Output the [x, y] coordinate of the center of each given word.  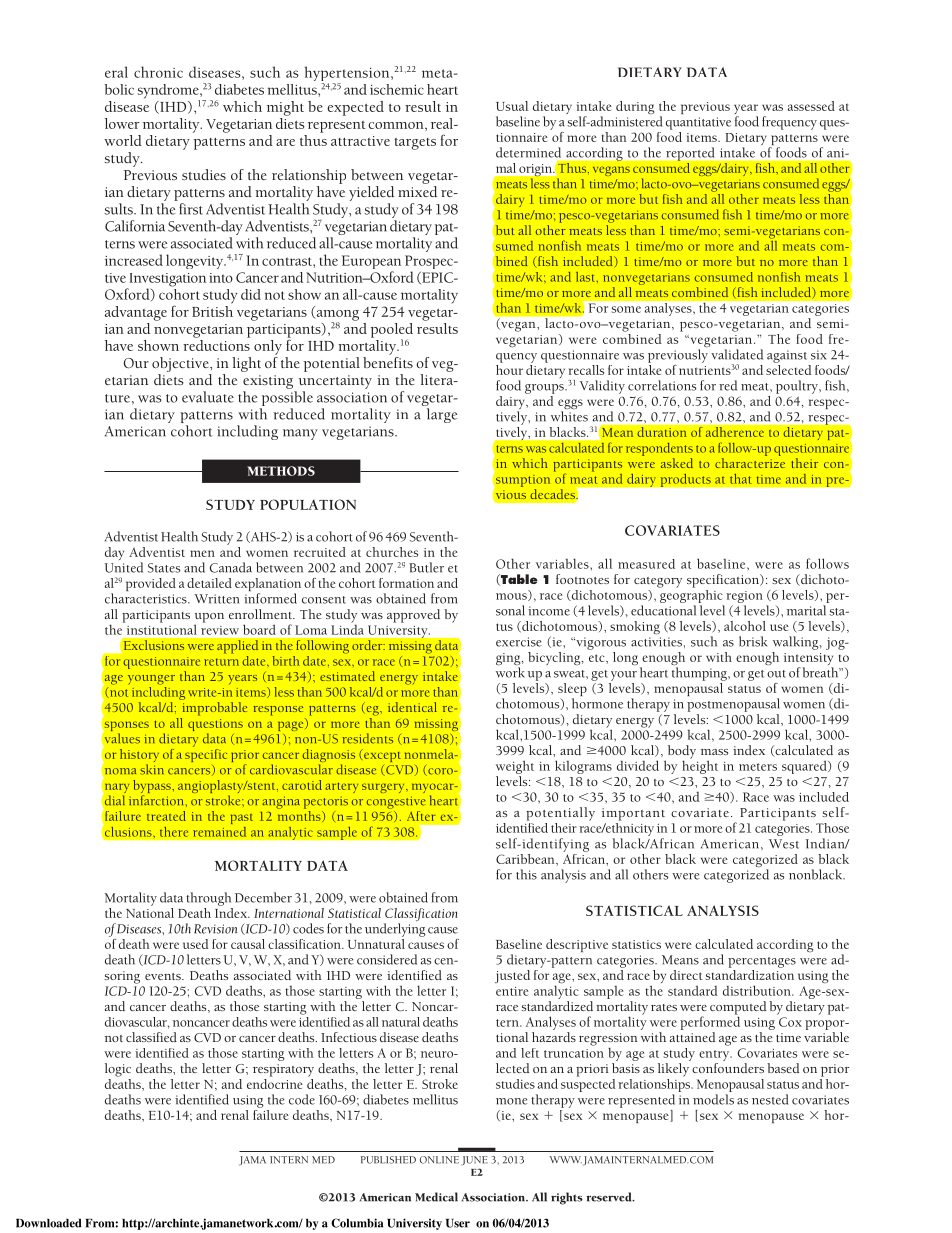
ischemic [397, 89]
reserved [610, 1197]
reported [690, 154]
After [421, 816]
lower [122, 123]
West [784, 844]
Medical [436, 1197]
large [442, 415]
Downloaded [49, 1223]
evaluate [208, 397]
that [741, 479]
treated [166, 816]
